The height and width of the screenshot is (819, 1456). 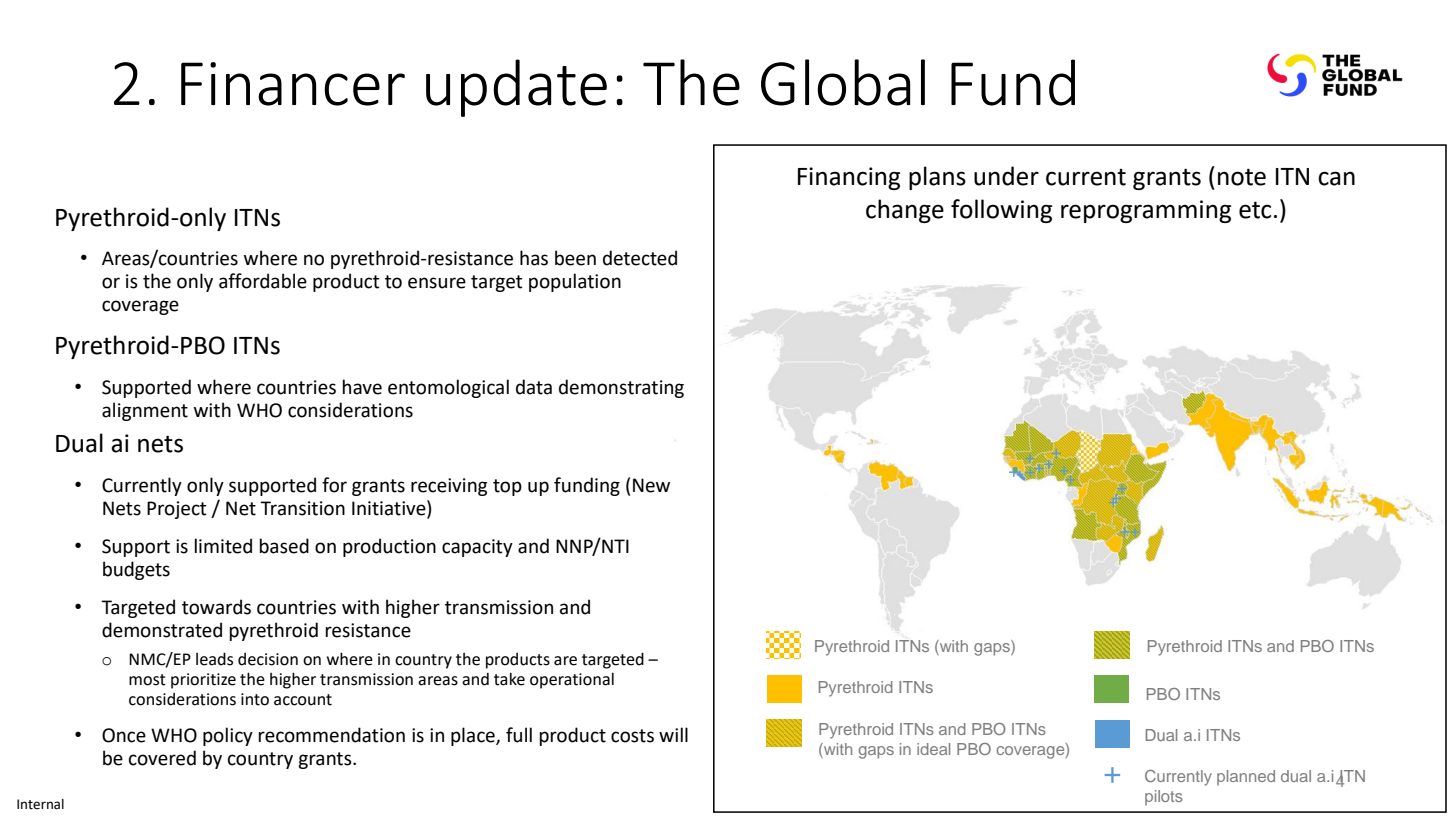 I want to click on Global, so click(x=843, y=82).
